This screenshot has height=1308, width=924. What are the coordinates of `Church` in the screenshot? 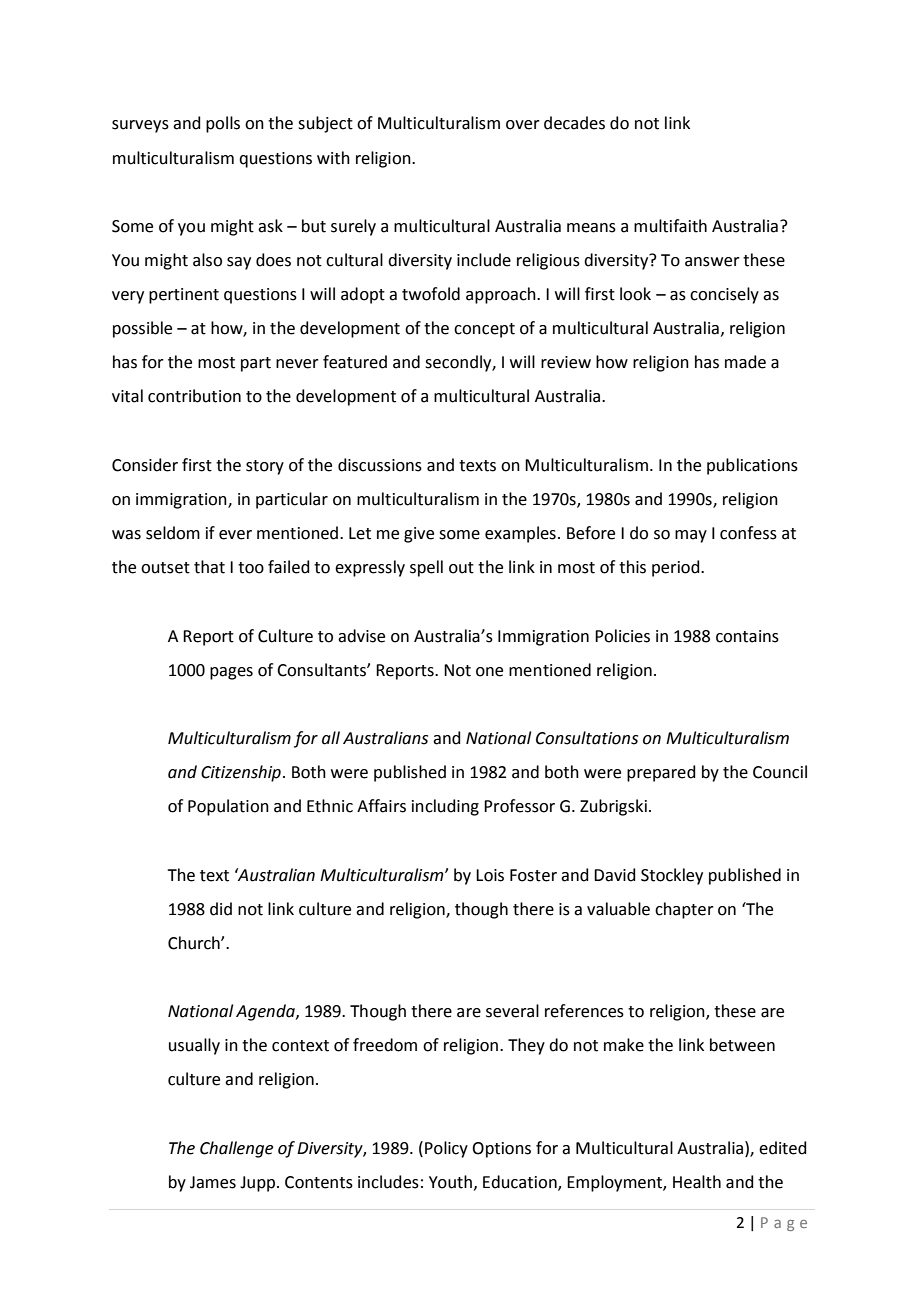 It's located at (195, 943).
